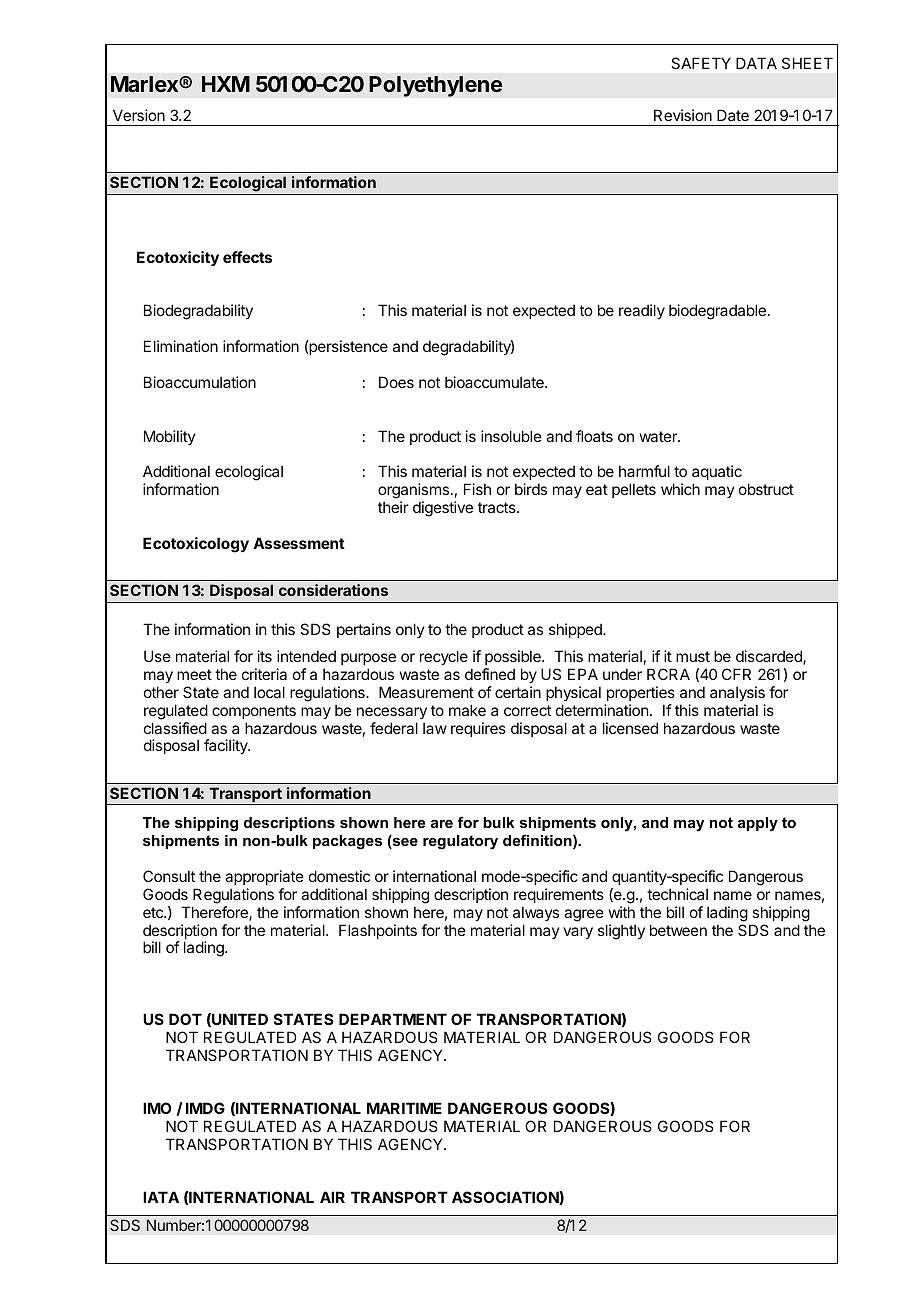 This screenshot has height=1308, width=924. What do you see at coordinates (435, 86) in the screenshot?
I see `Polyethylene` at bounding box center [435, 86].
